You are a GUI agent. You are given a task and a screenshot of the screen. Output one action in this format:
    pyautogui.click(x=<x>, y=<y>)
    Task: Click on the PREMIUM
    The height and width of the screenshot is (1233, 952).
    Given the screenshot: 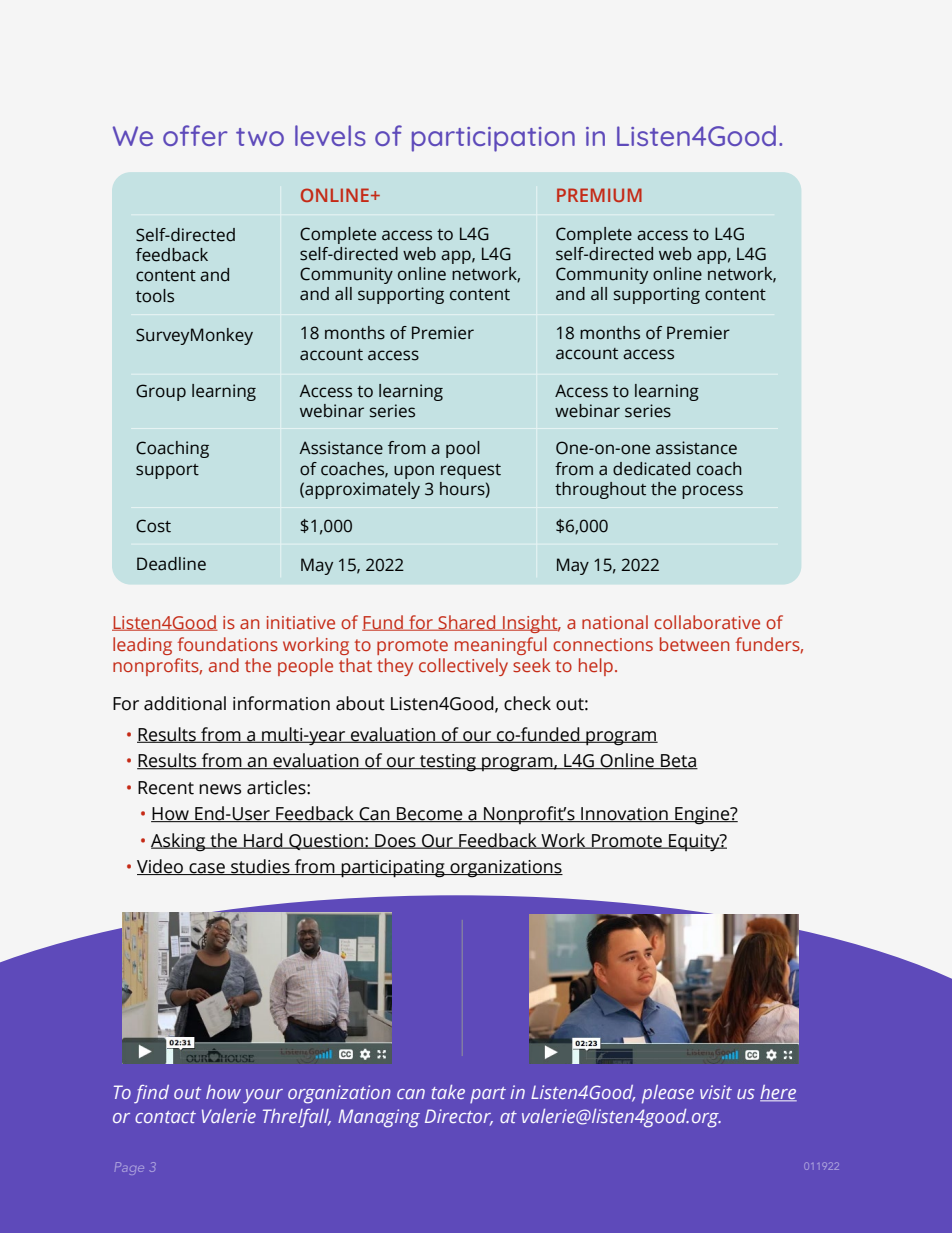 What is the action you would take?
    pyautogui.click(x=599, y=195)
